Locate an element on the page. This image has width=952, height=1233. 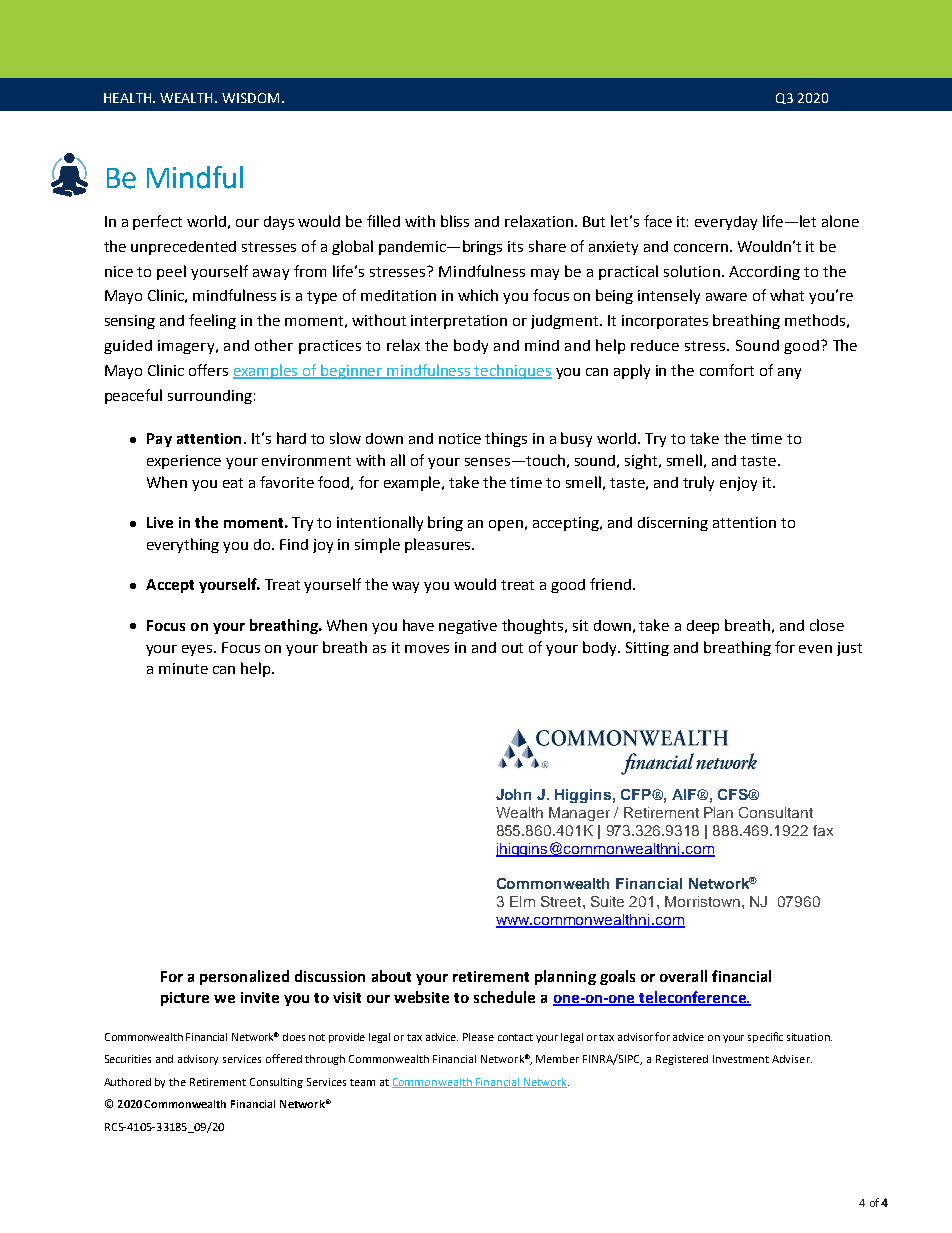
offered is located at coordinates (284, 1058).
